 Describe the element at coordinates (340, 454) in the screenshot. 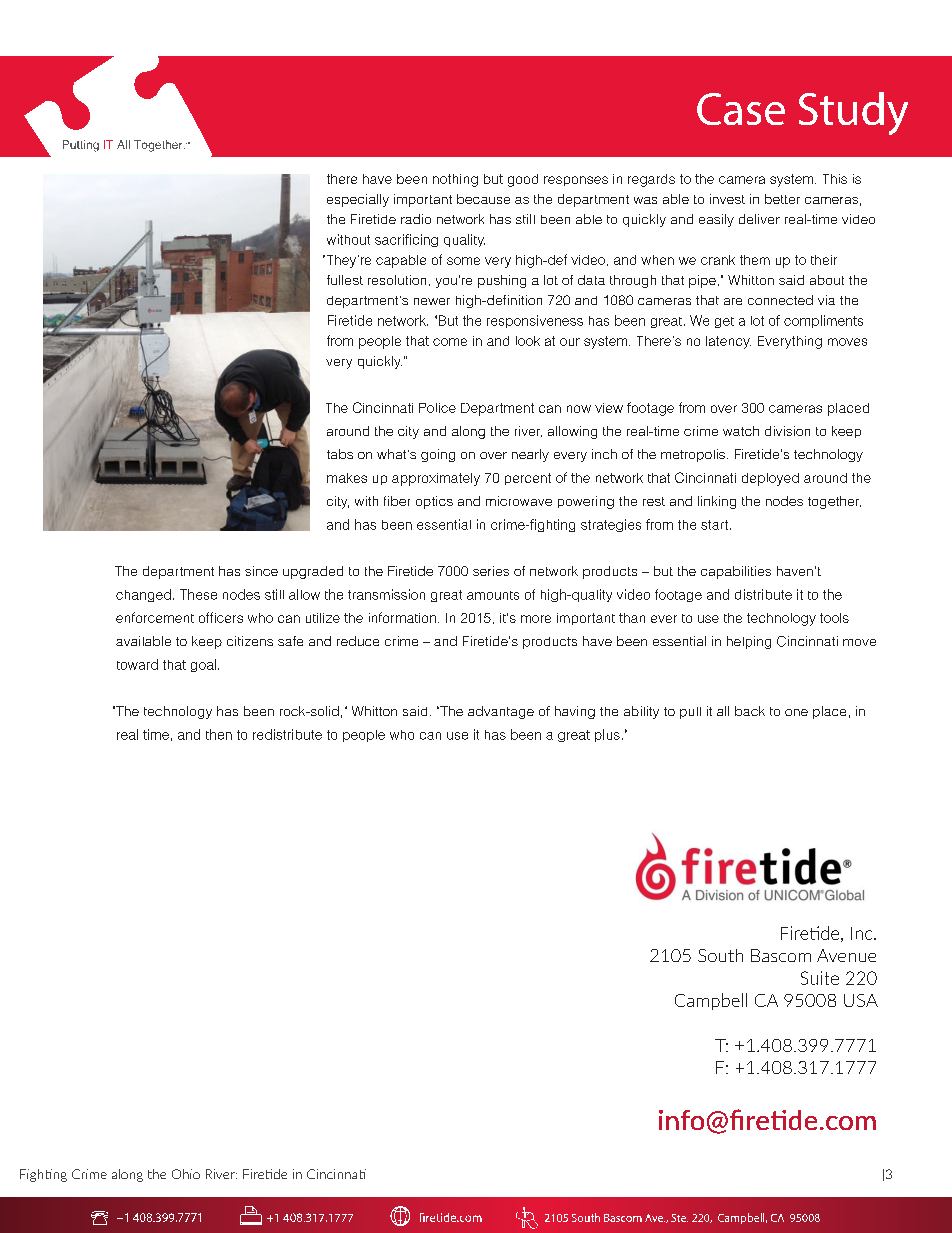

I see `tabs` at that location.
